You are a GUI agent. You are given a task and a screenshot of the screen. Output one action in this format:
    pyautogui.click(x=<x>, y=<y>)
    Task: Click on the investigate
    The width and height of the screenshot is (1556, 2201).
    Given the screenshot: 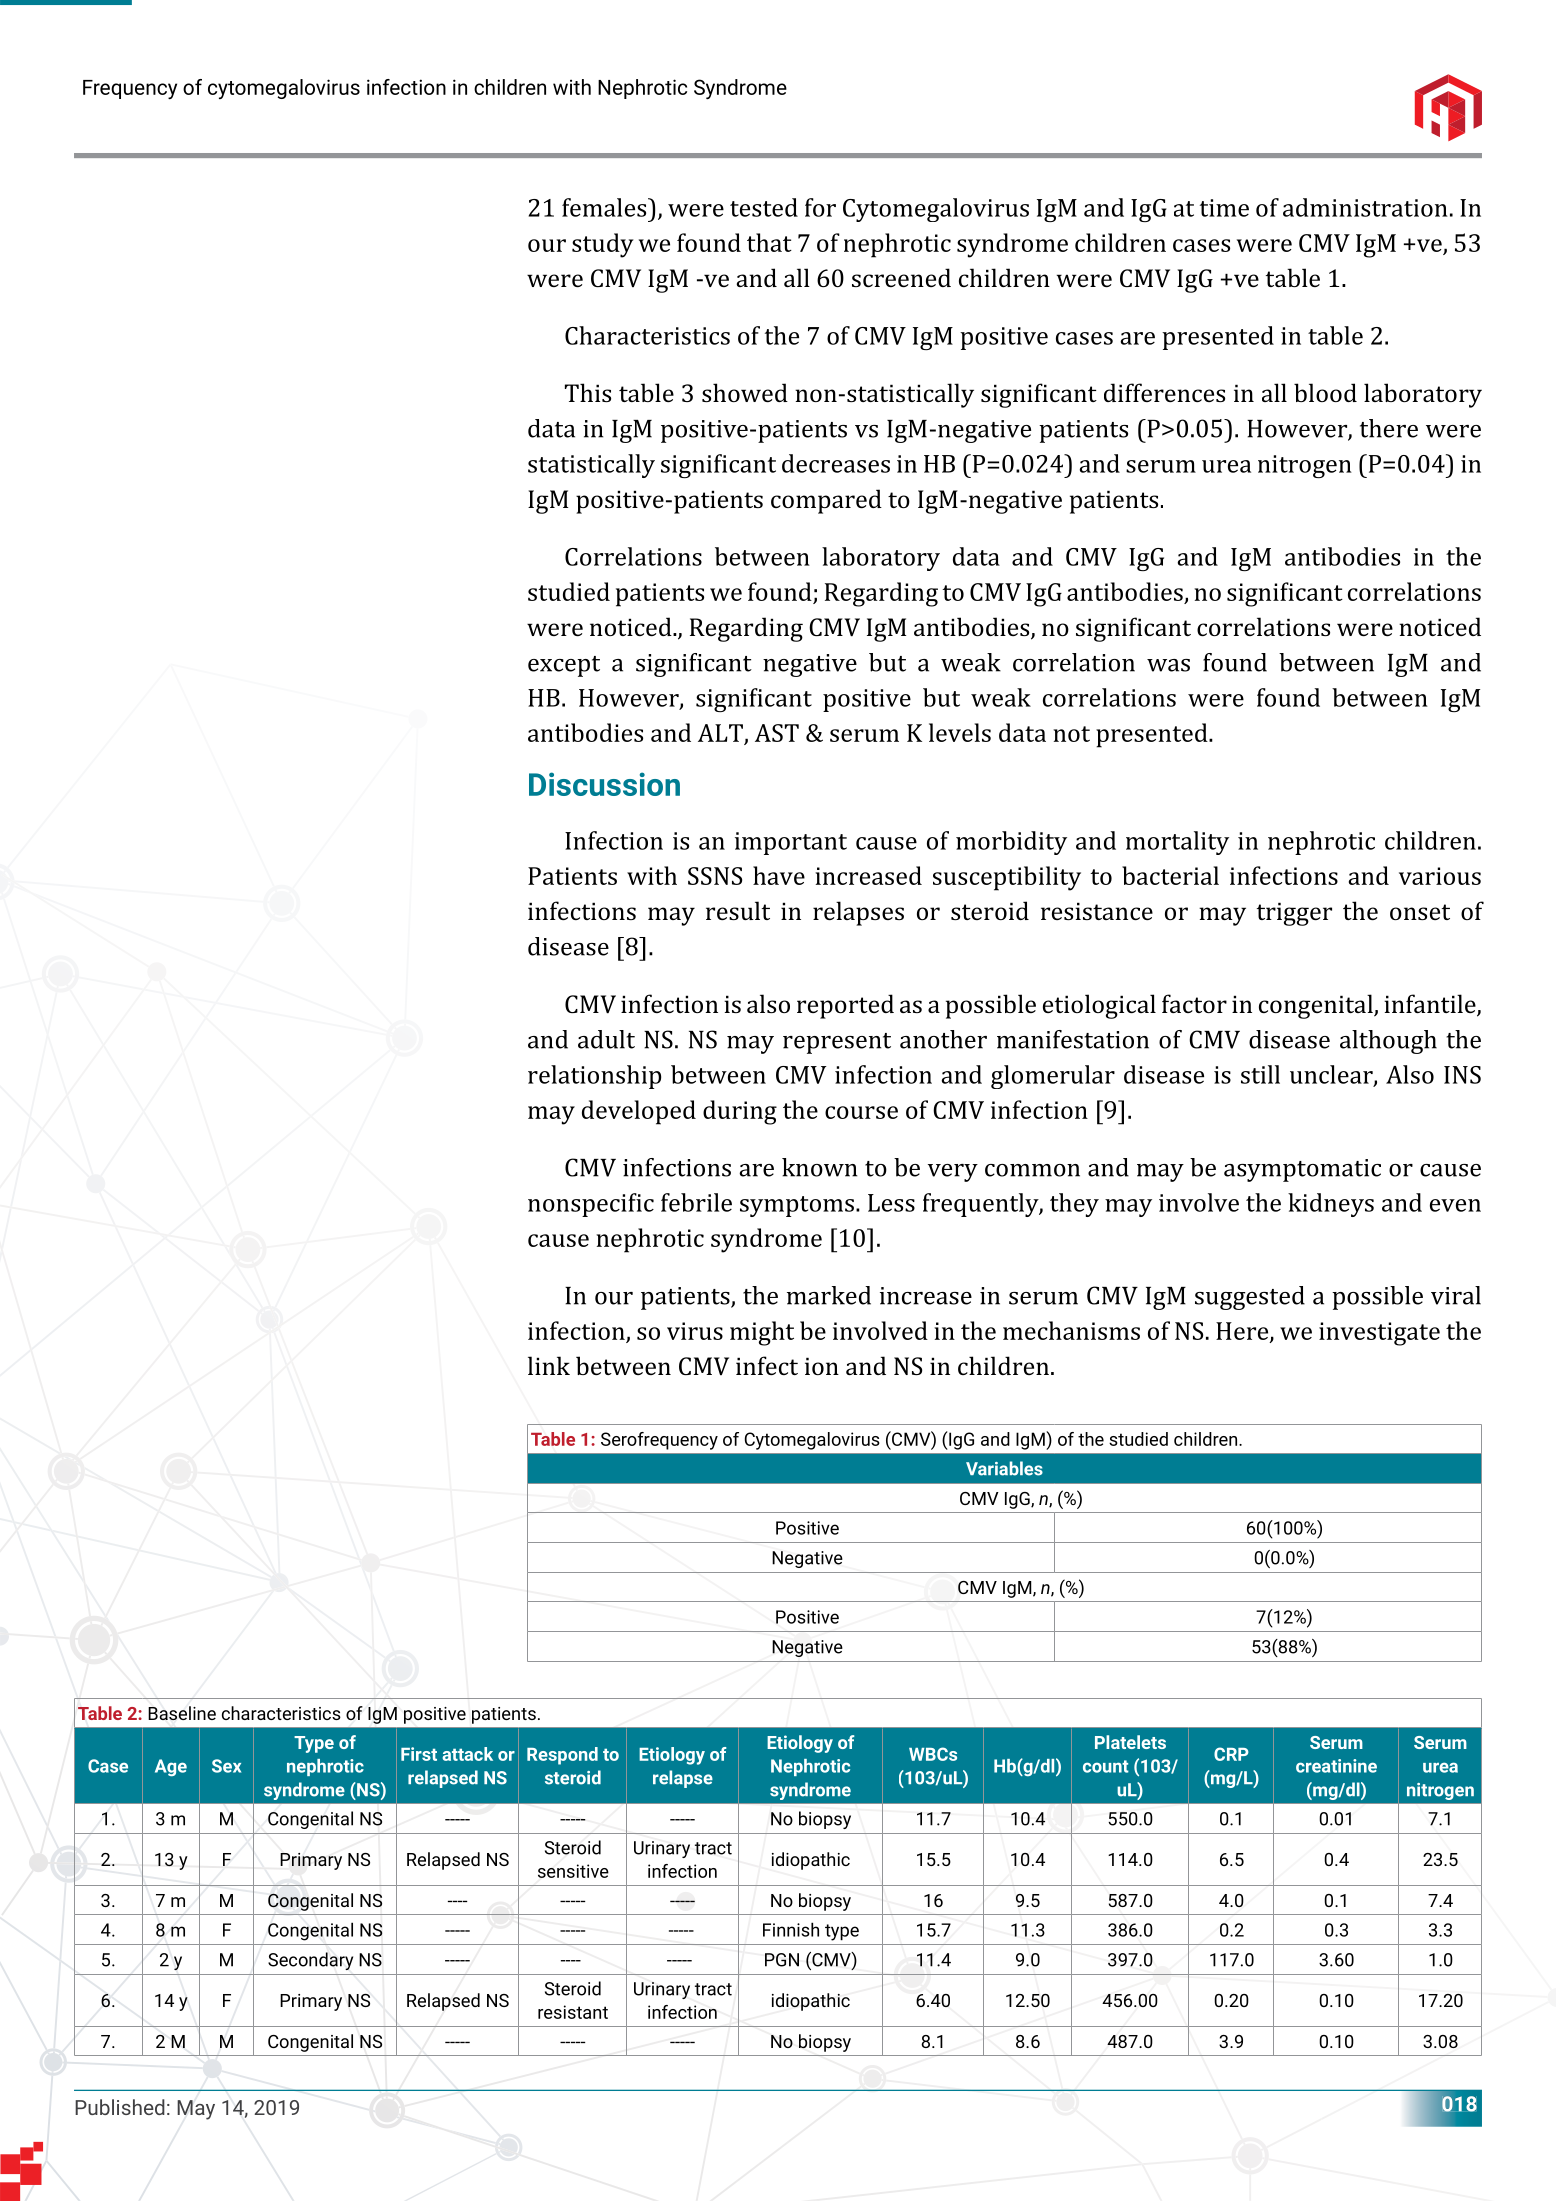 What is the action you would take?
    pyautogui.click(x=1379, y=1334)
